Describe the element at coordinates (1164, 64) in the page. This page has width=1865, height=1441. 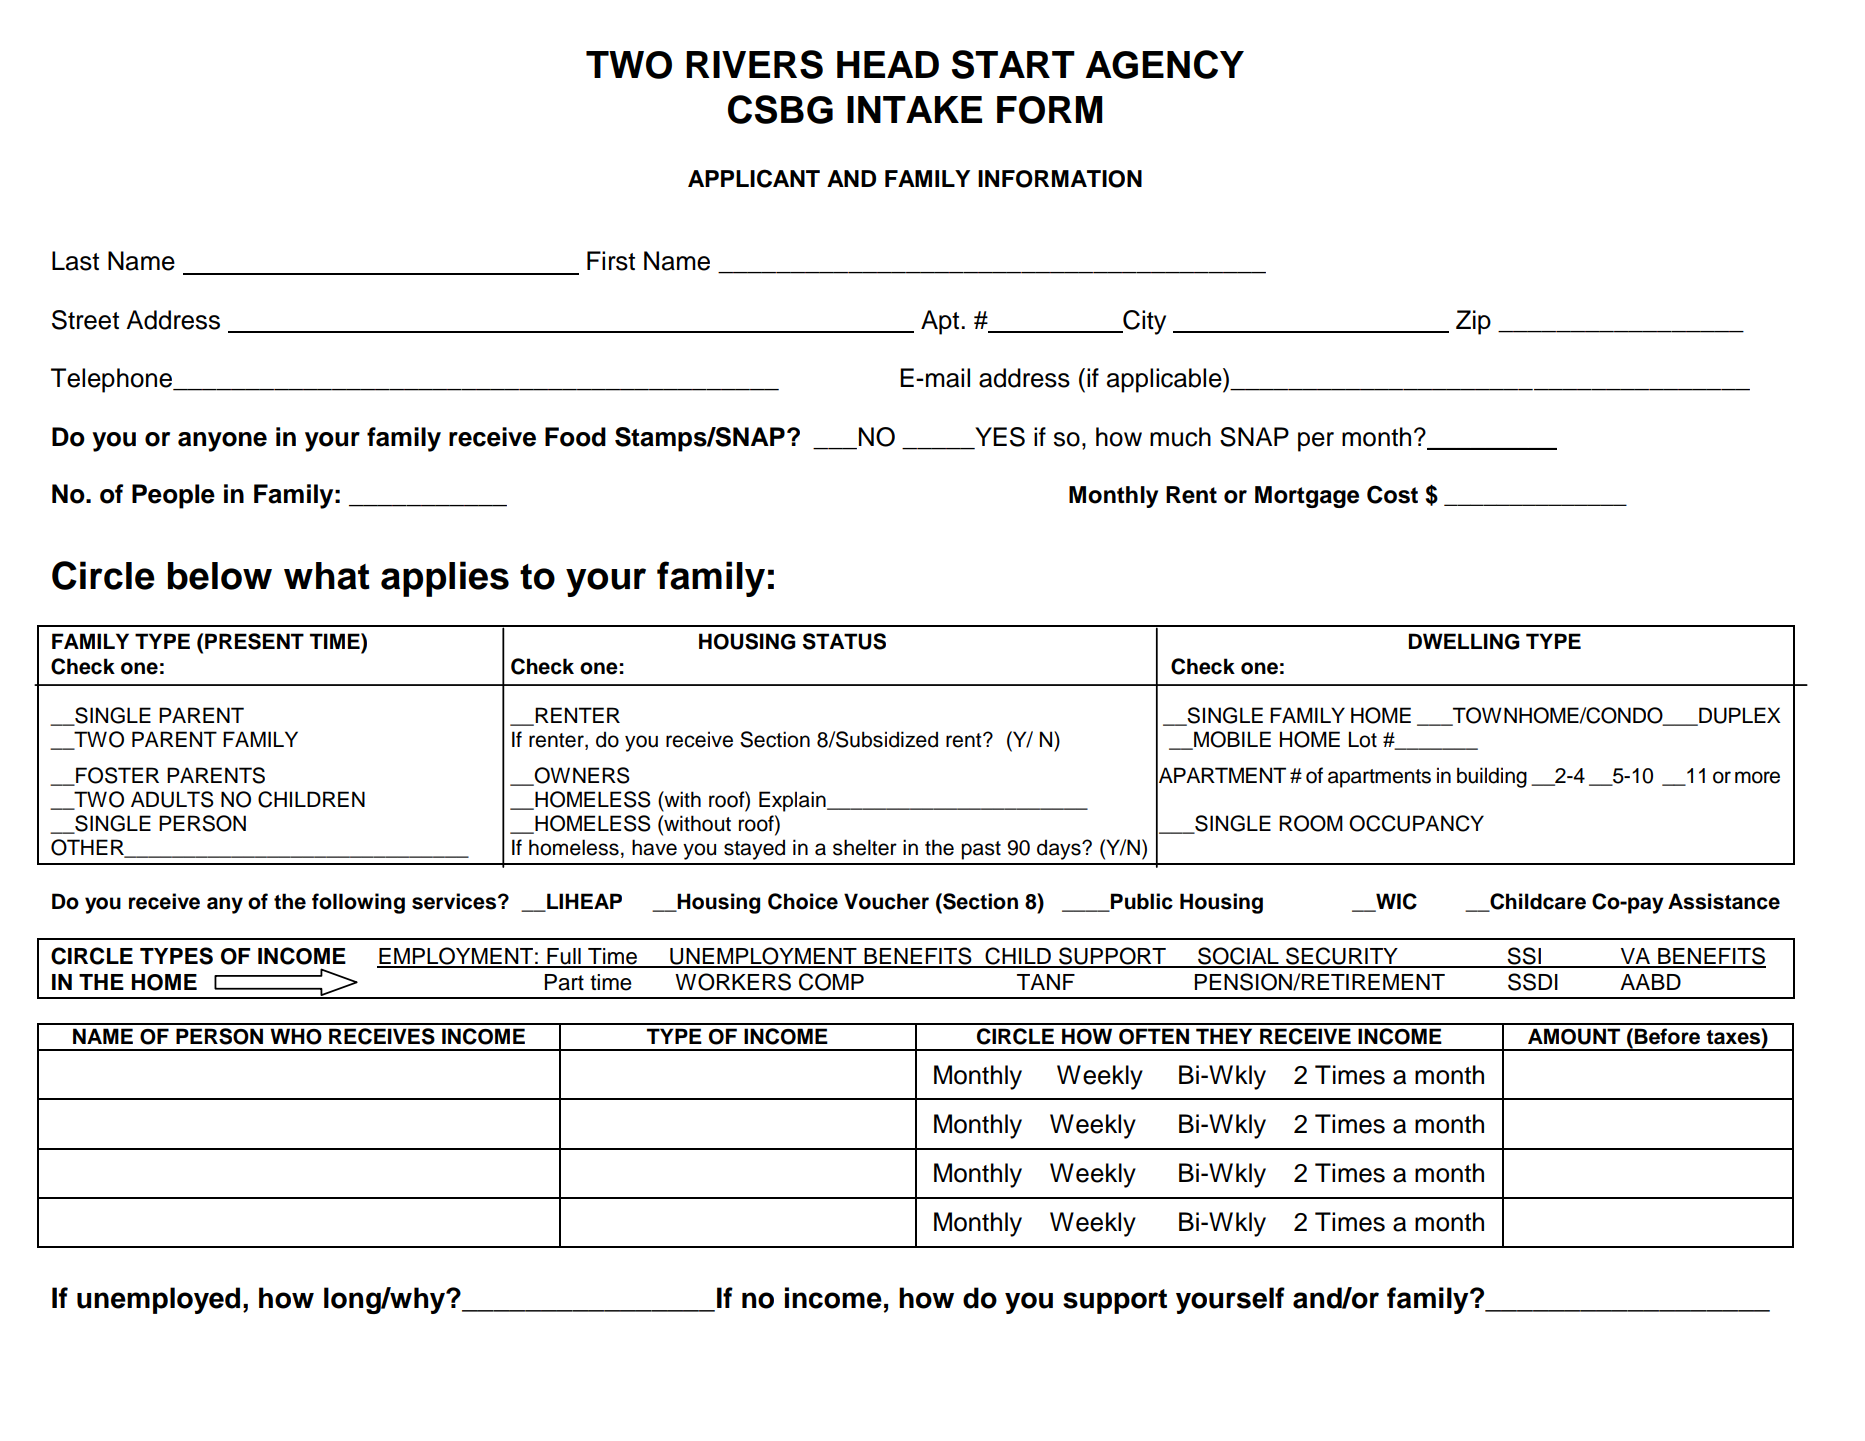
I see `AGENCY` at that location.
